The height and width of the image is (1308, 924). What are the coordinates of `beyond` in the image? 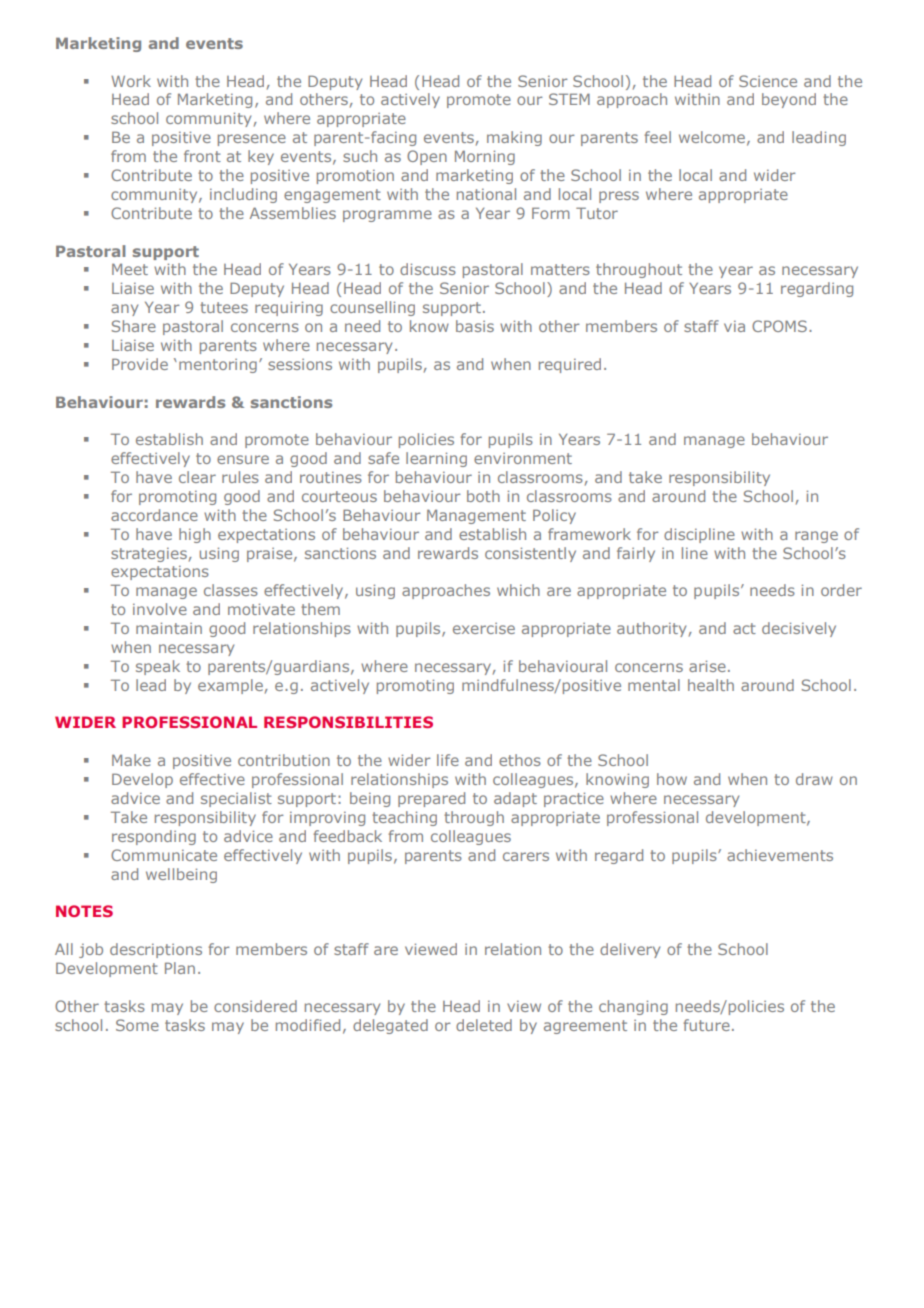 It's located at (789, 100).
